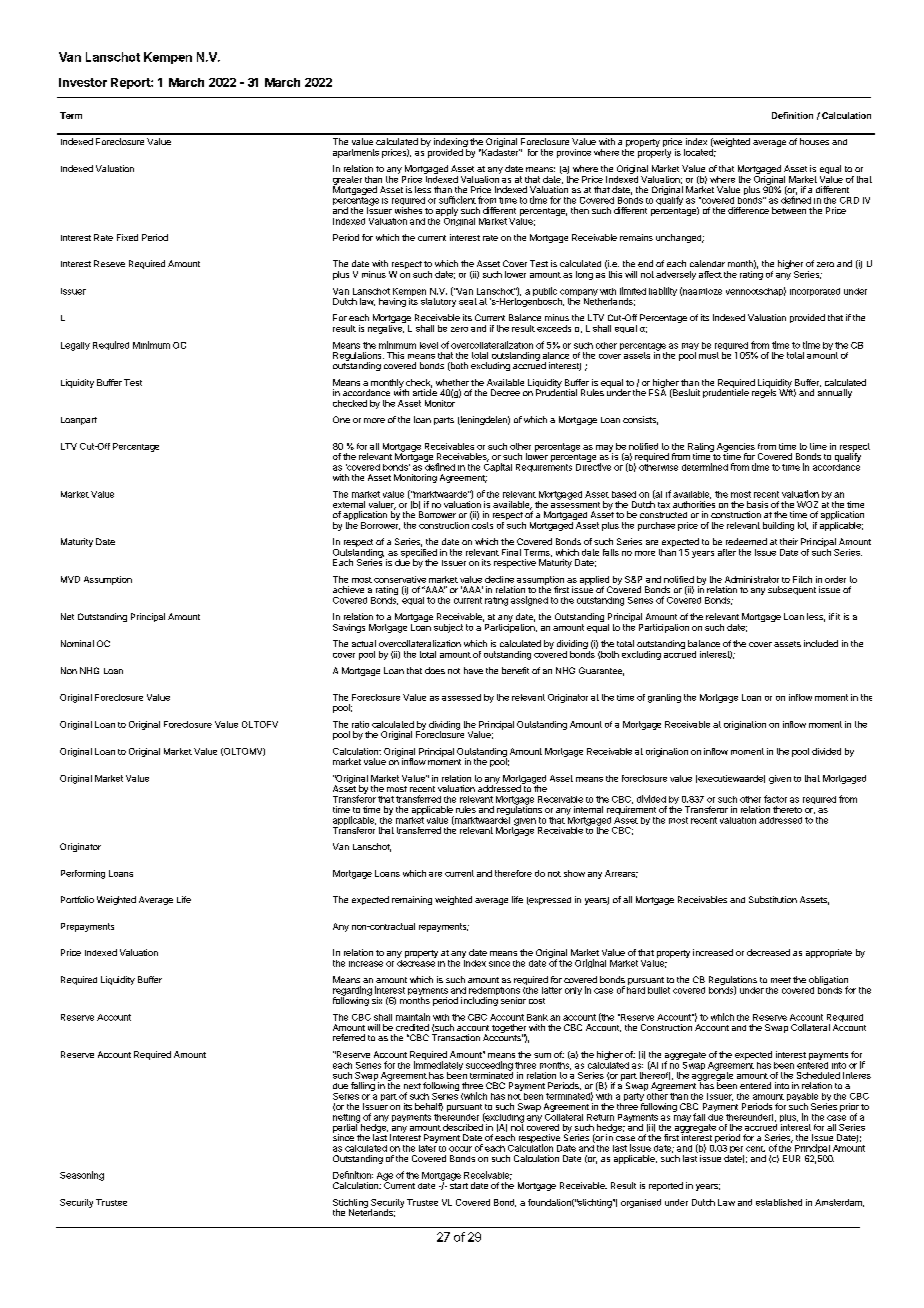  What do you see at coordinates (412, 900) in the screenshot?
I see `remaining` at bounding box center [412, 900].
